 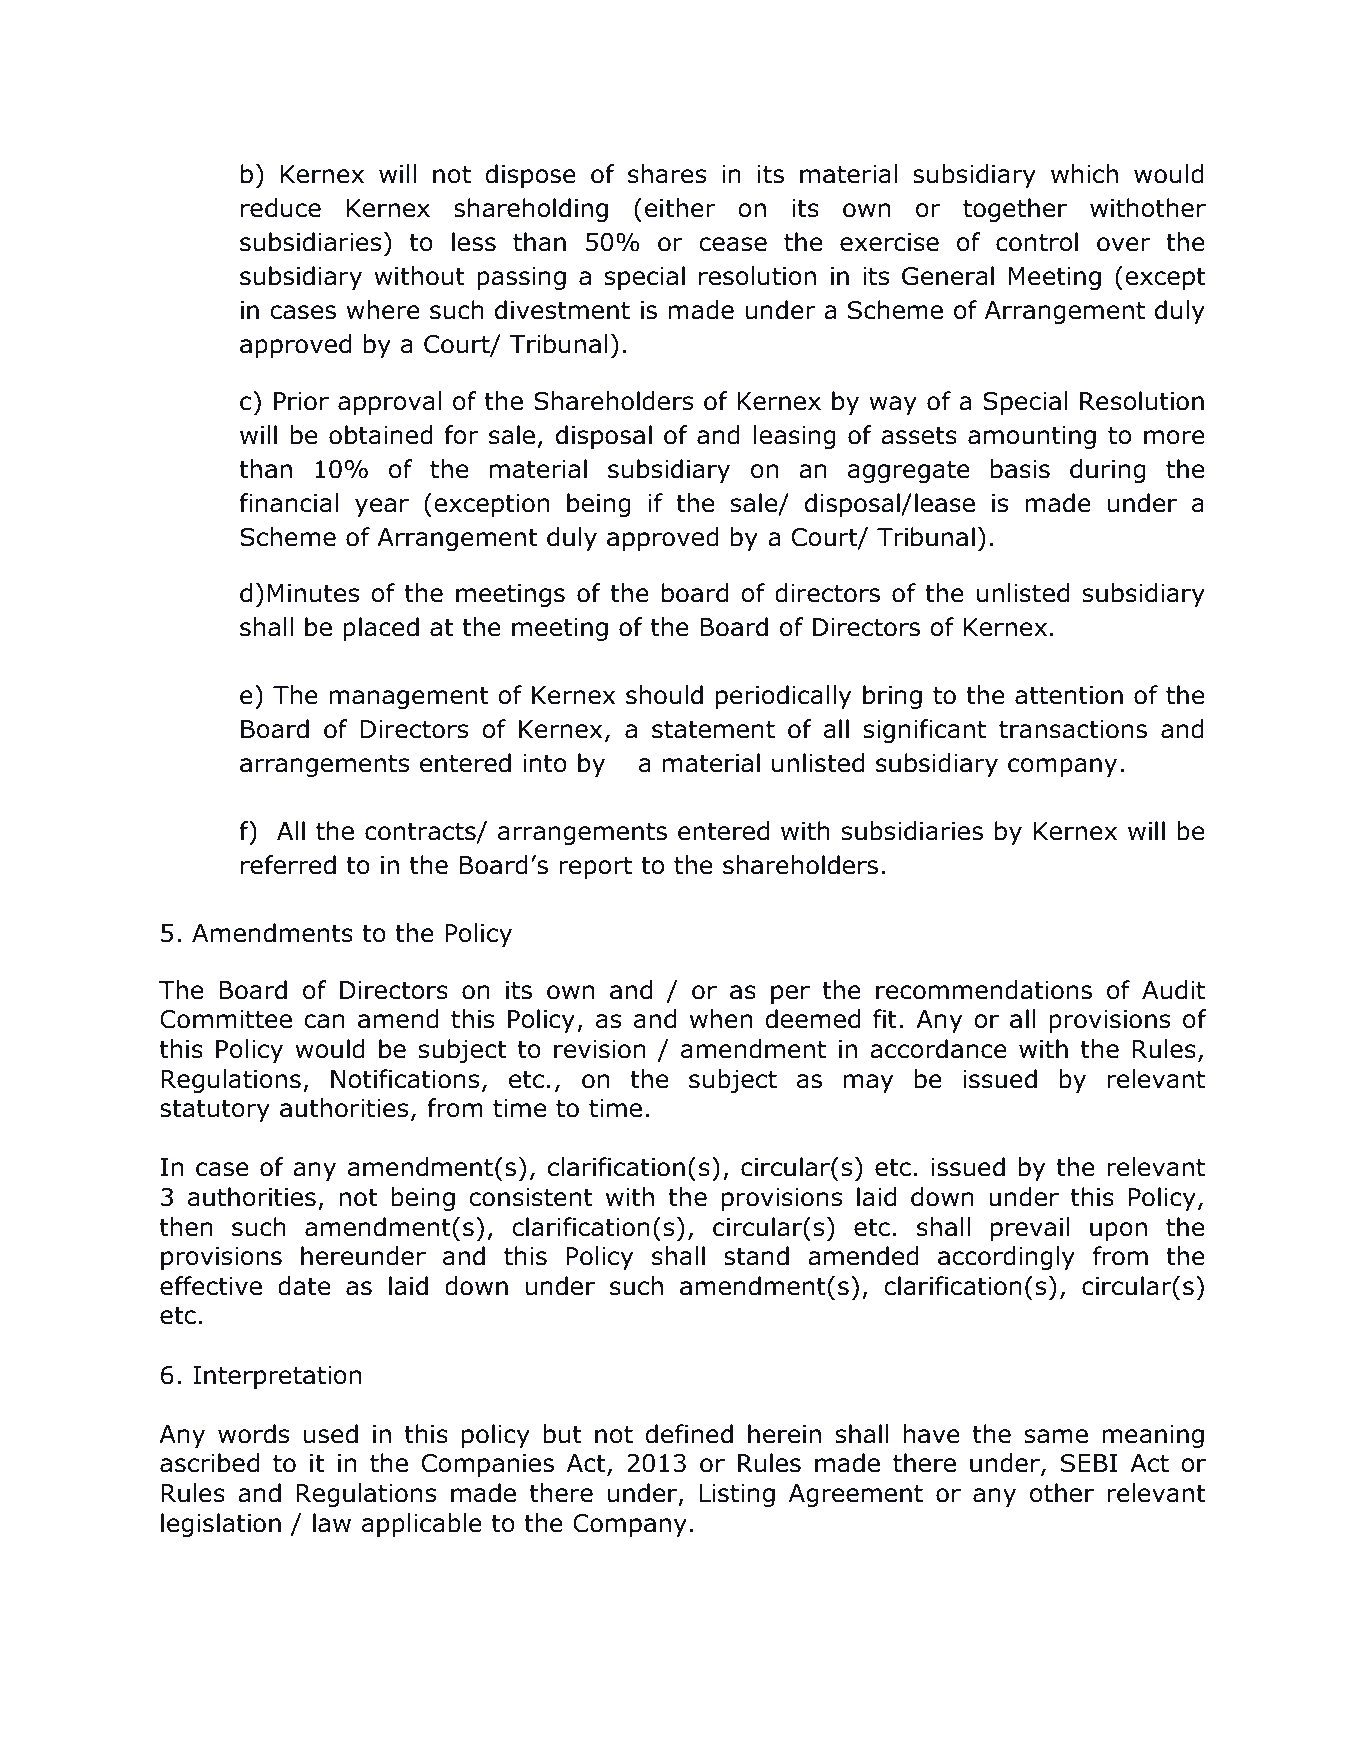 What do you see at coordinates (737, 1495) in the page?
I see `Listing` at bounding box center [737, 1495].
